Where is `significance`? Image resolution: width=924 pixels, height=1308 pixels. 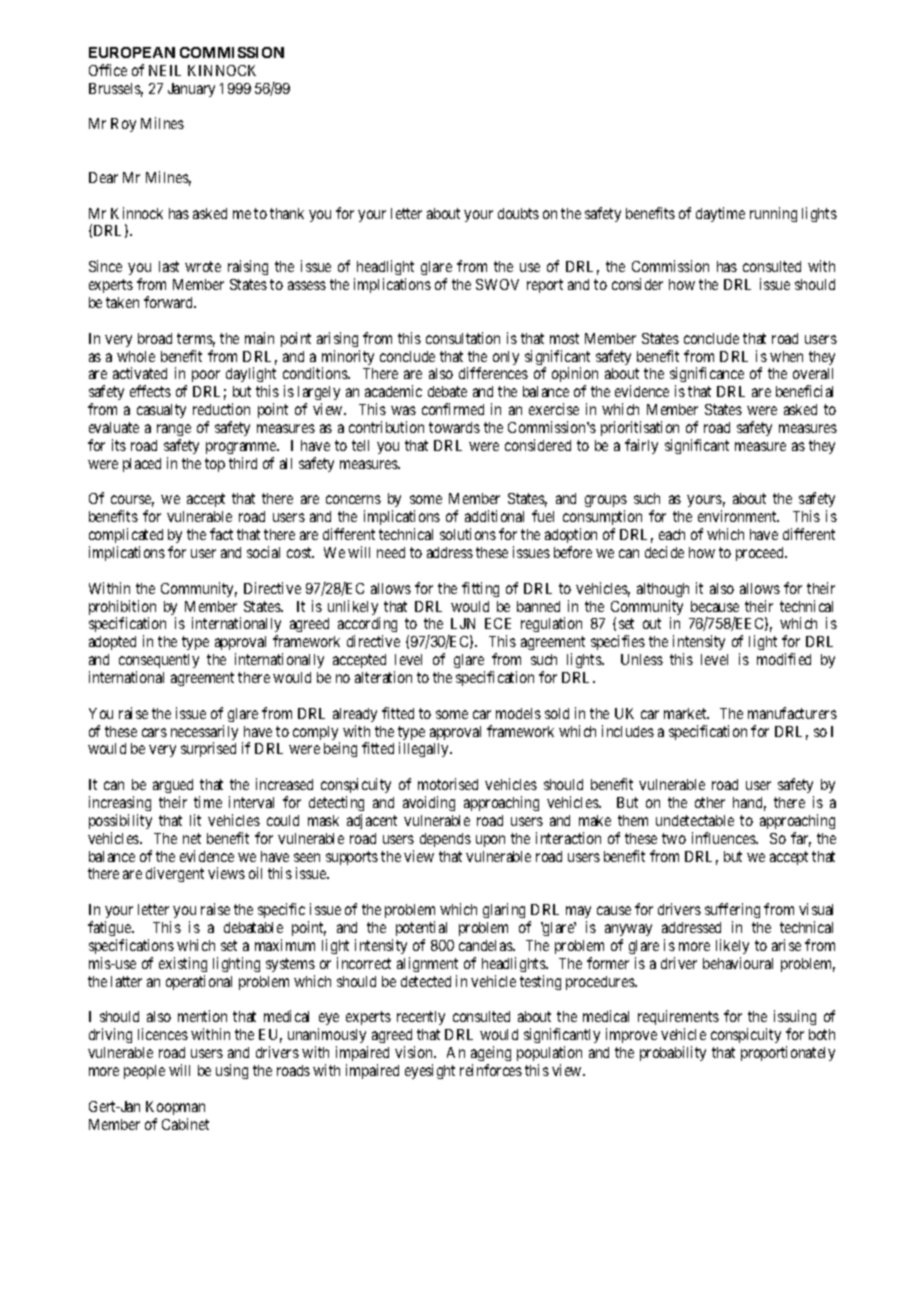
significance is located at coordinates (707, 376).
